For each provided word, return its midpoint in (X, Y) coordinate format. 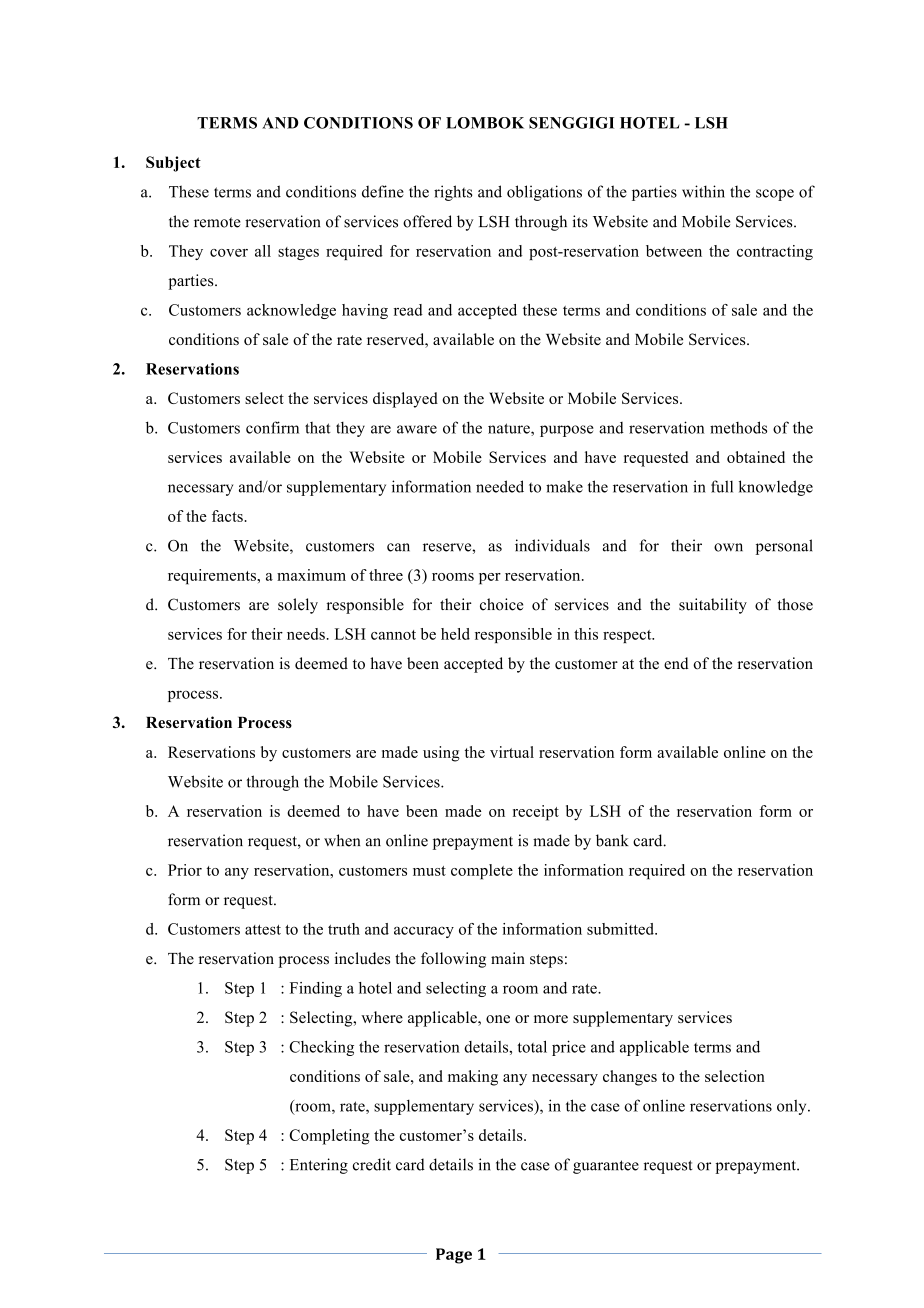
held (455, 634)
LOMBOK (485, 123)
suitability (713, 606)
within (703, 191)
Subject (173, 164)
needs (306, 634)
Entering (319, 1166)
